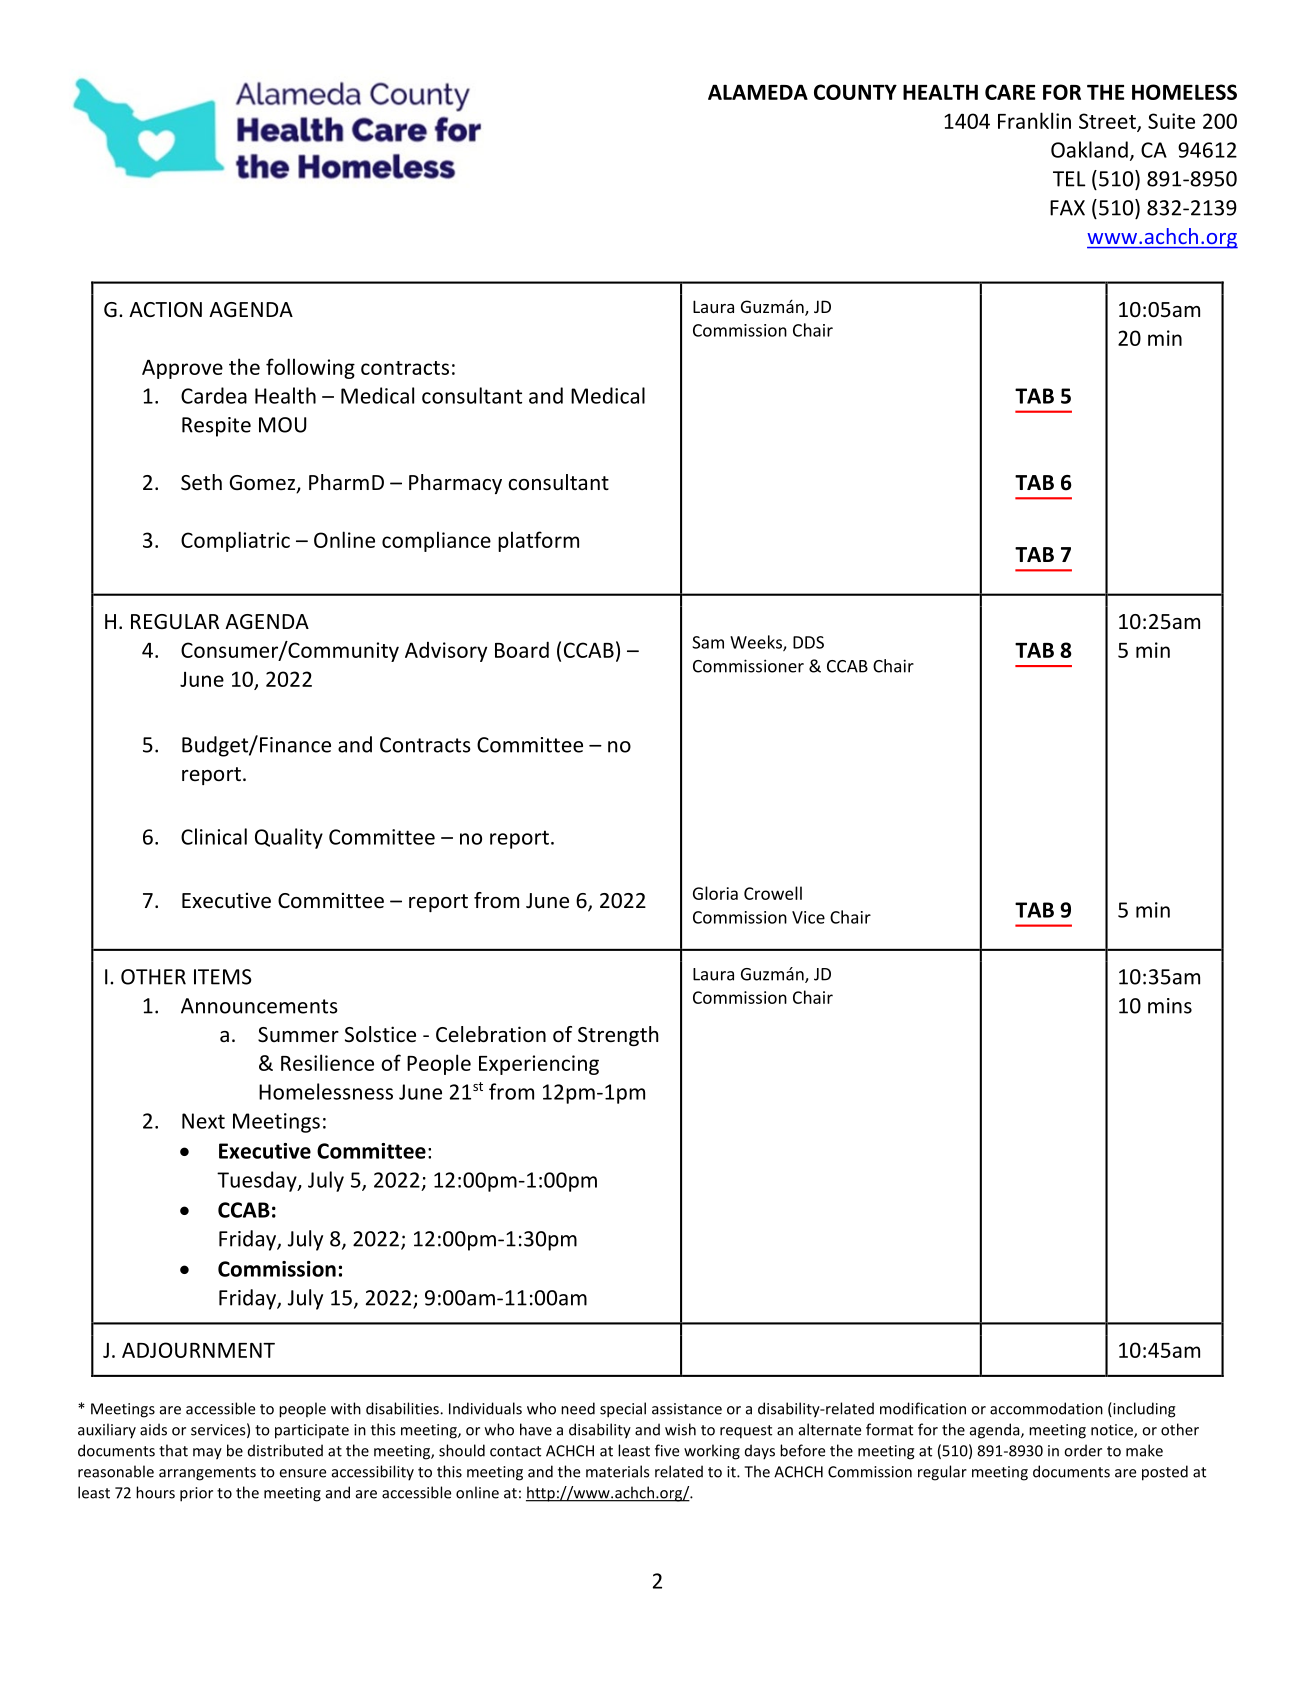  Describe the element at coordinates (1034, 120) in the screenshot. I see `Franklin` at that location.
